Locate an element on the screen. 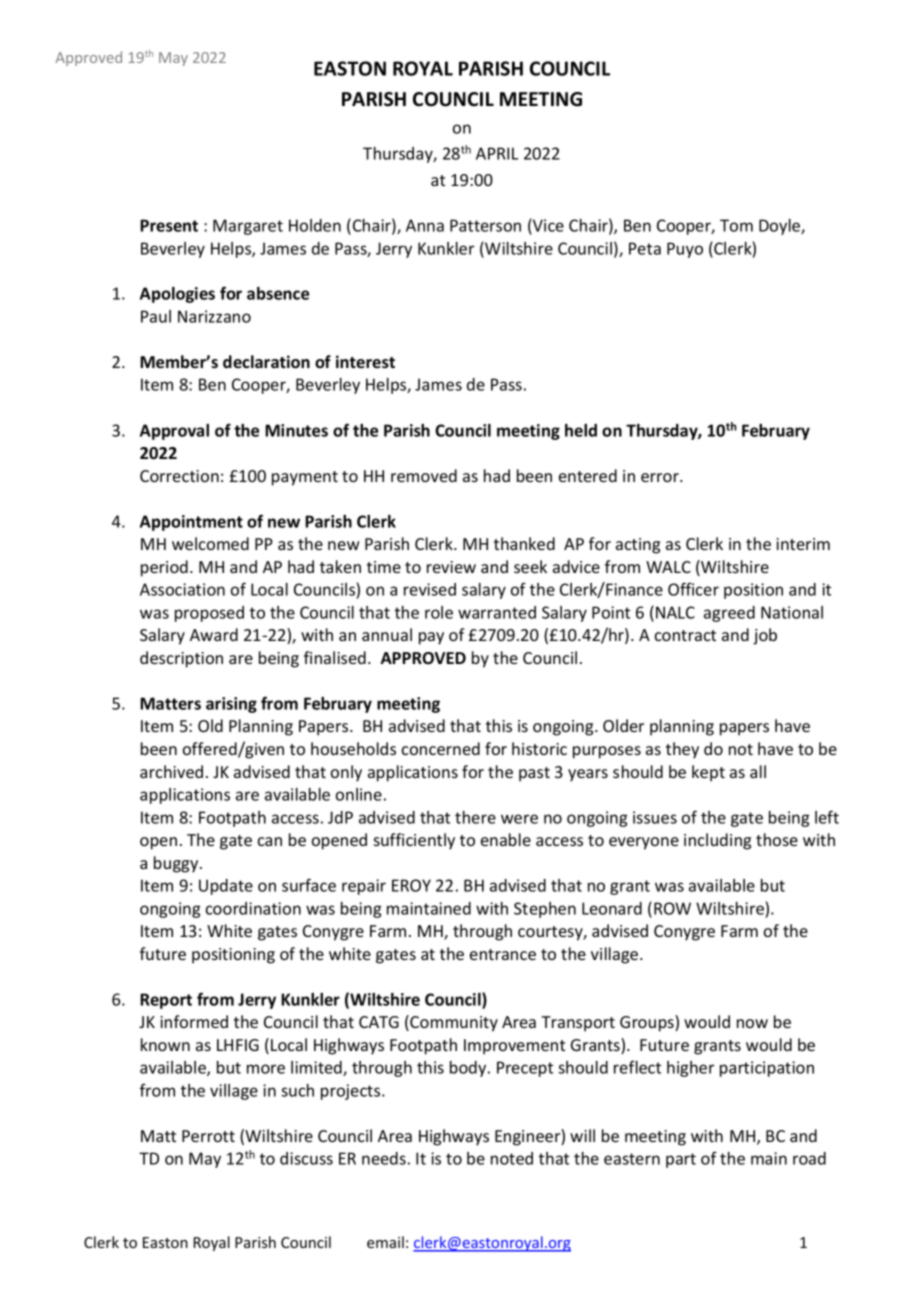  proposed is located at coordinates (209, 614).
